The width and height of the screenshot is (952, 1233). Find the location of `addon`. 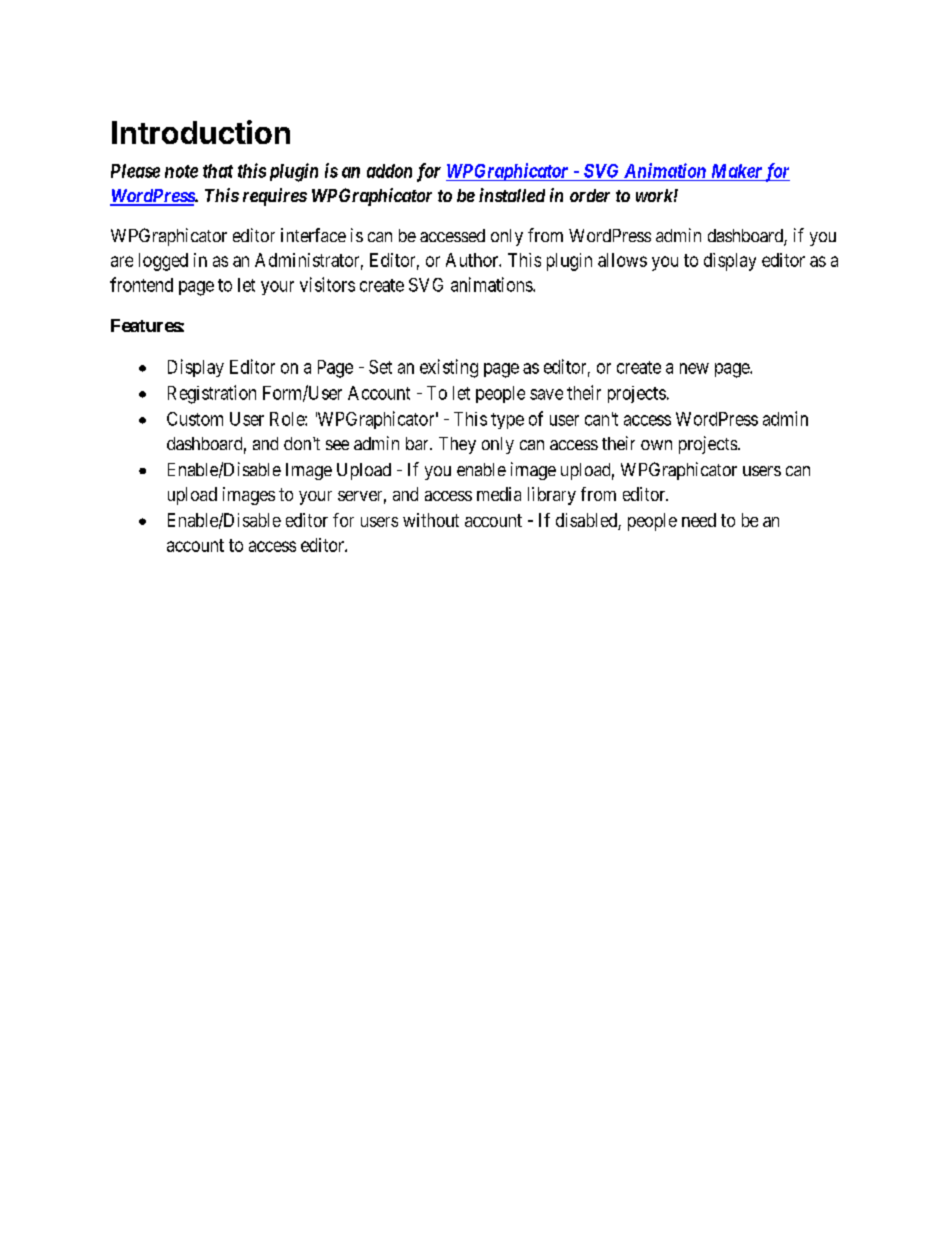

addon is located at coordinates (389, 171).
